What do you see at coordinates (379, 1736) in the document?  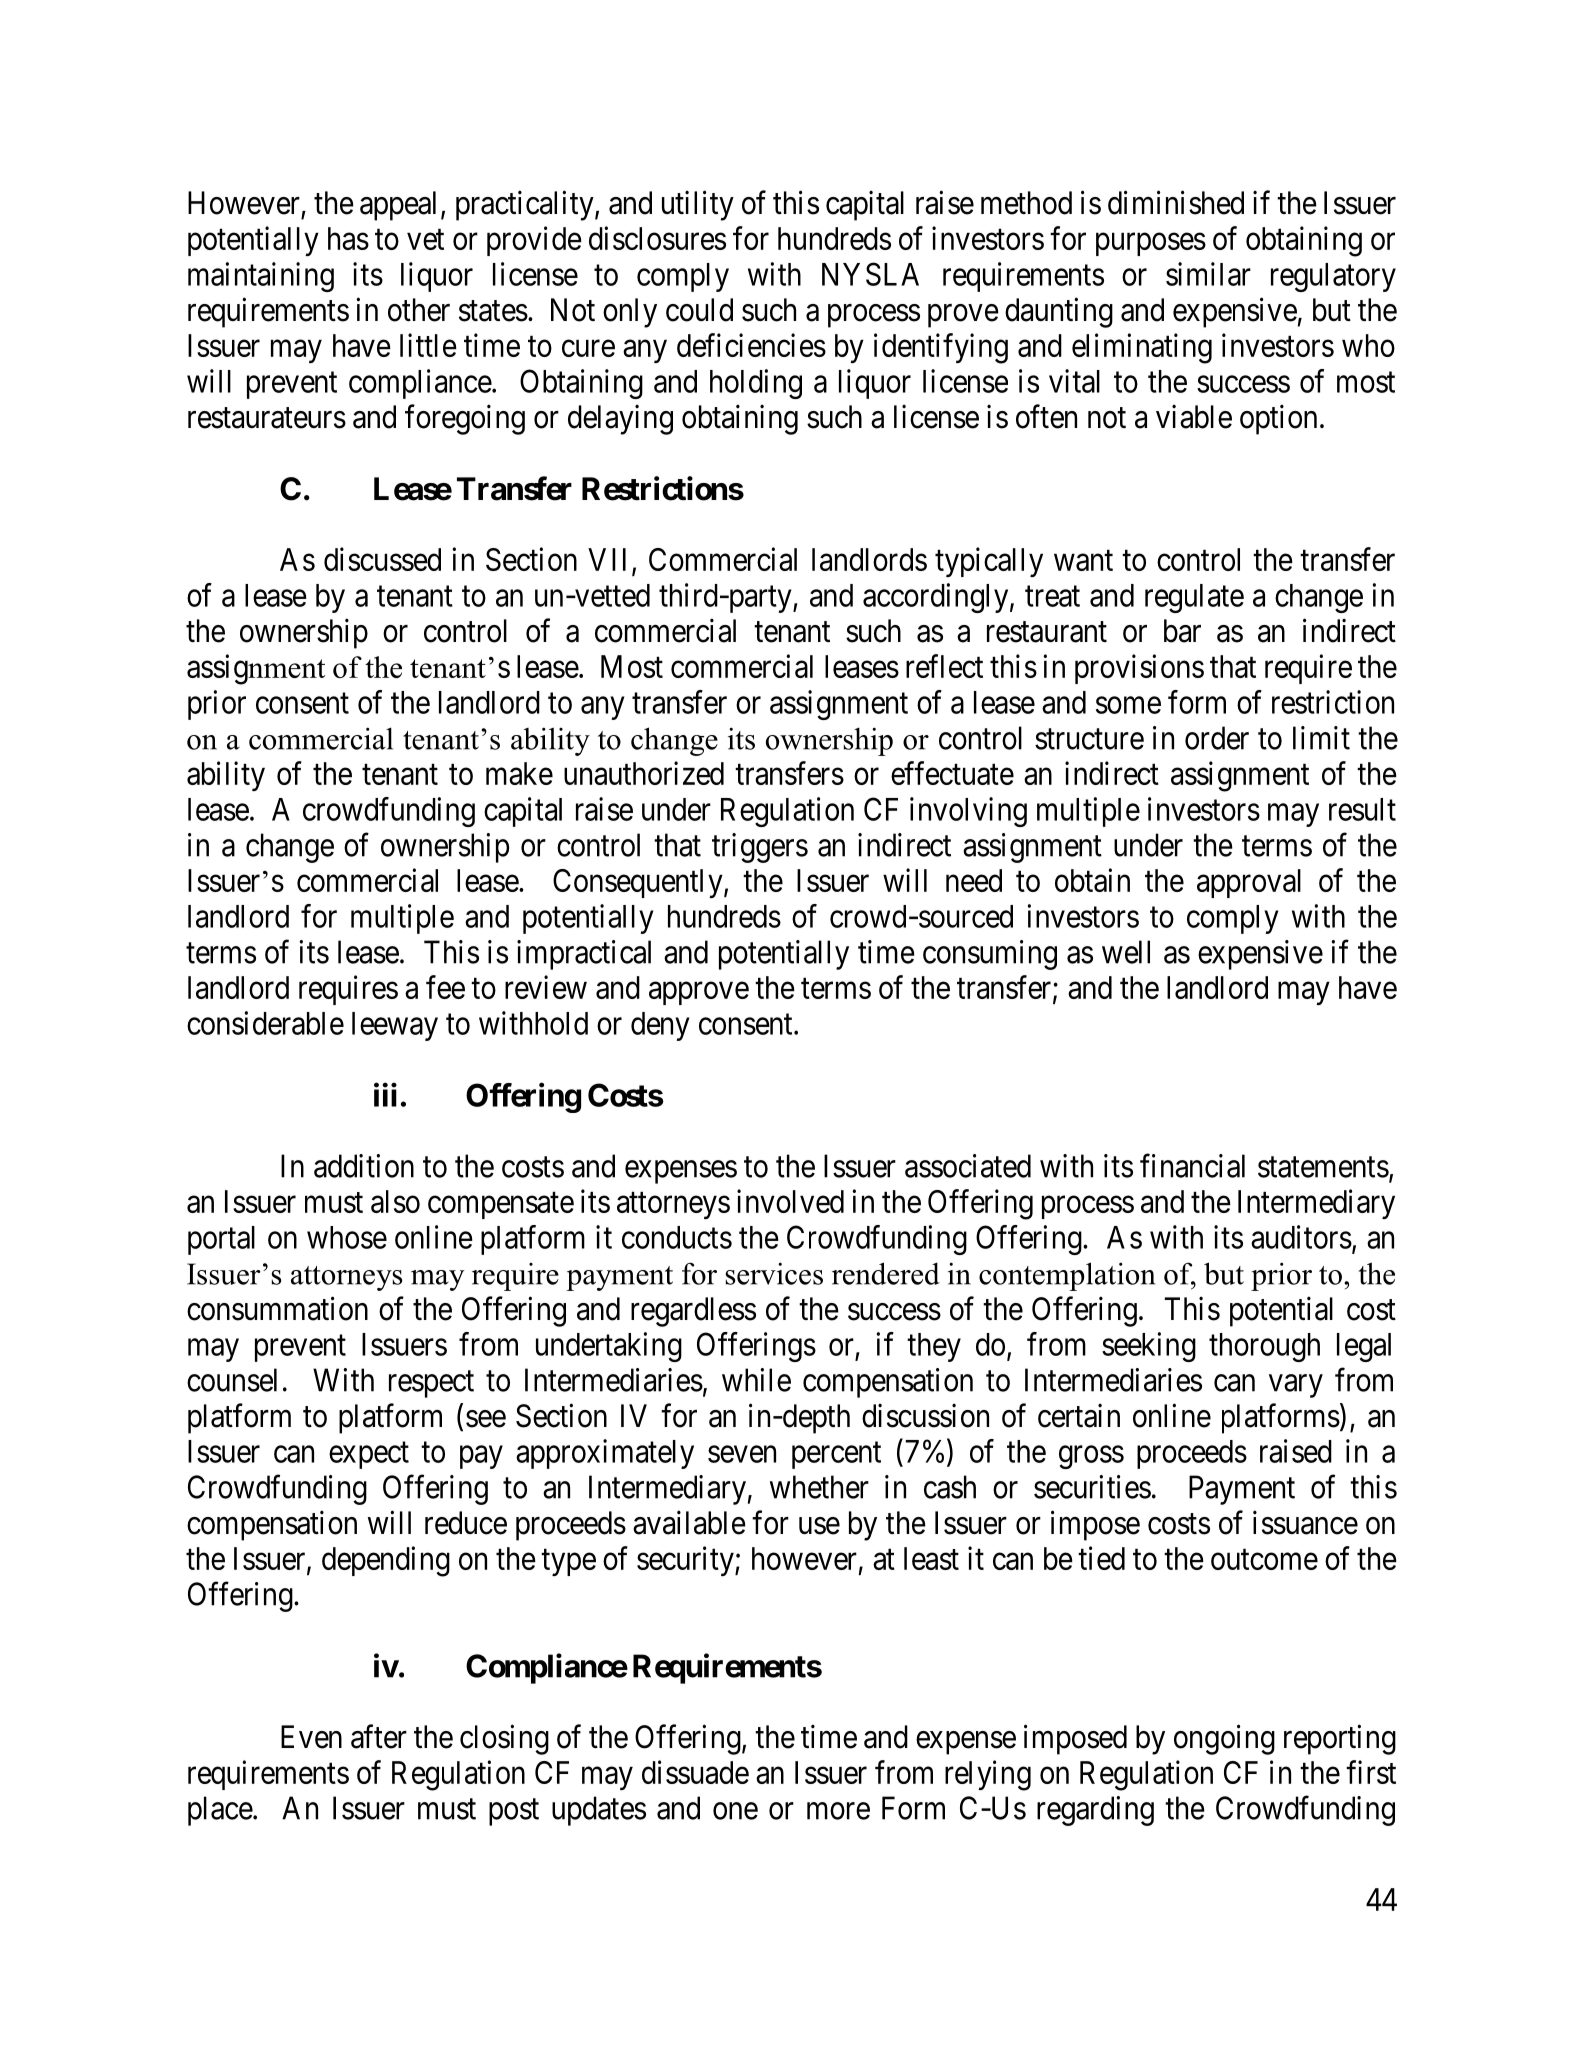 I see `after` at bounding box center [379, 1736].
